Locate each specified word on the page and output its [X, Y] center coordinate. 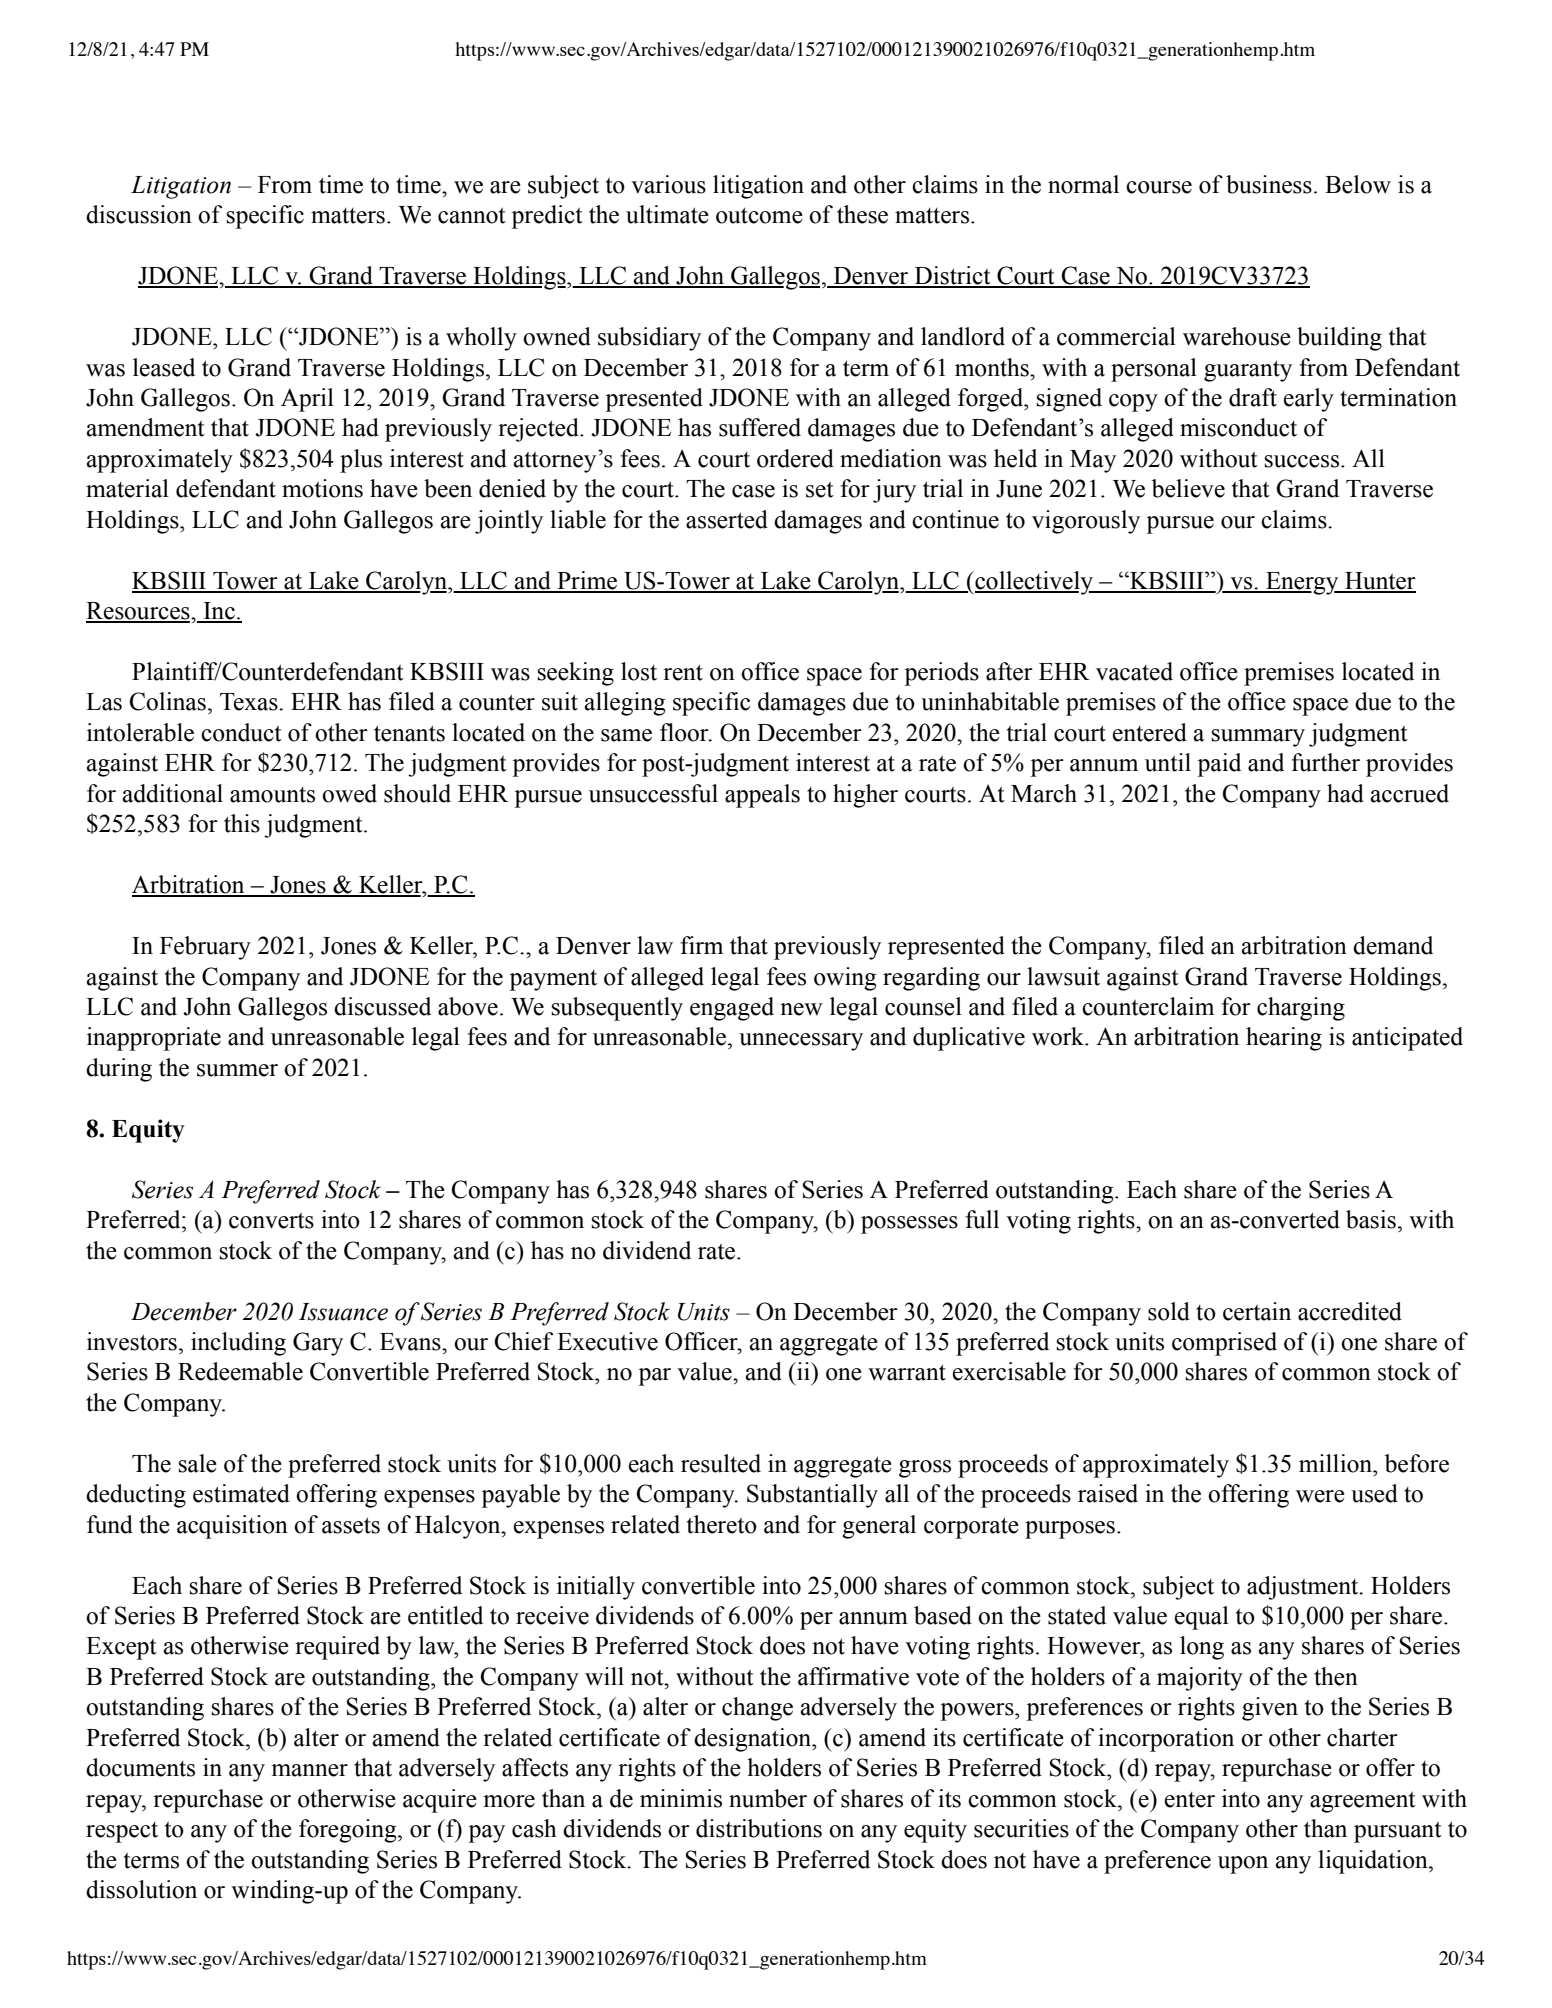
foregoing [349, 1831]
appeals [762, 796]
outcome [759, 215]
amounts [272, 795]
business [1269, 184]
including [238, 1344]
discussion [139, 214]
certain [1257, 1311]
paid [1219, 765]
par [654, 1377]
